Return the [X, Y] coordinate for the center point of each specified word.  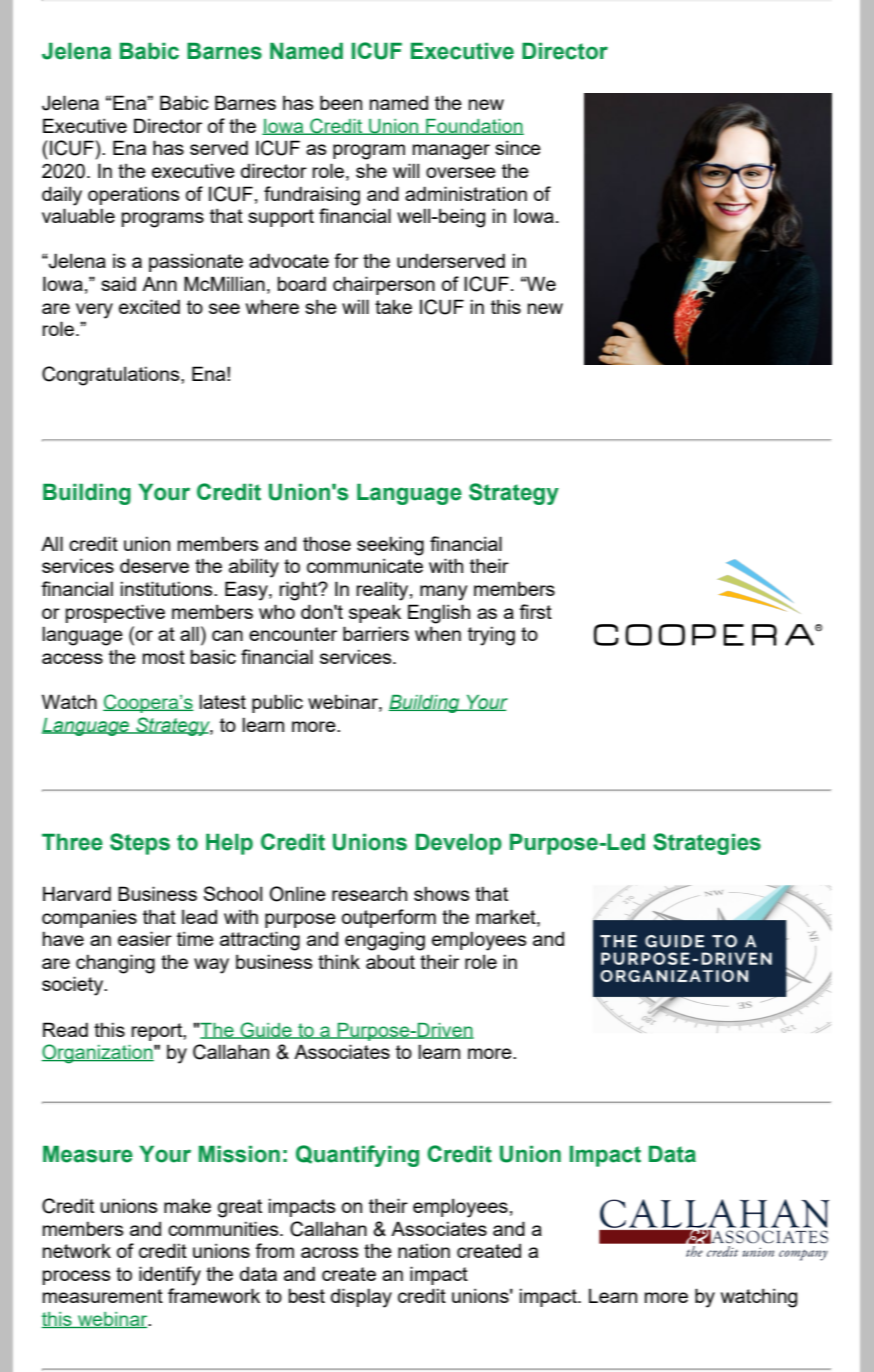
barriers [376, 633]
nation [424, 1250]
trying [491, 636]
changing [115, 964]
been [341, 102]
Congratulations [112, 376]
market [507, 916]
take [393, 306]
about [390, 961]
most [164, 657]
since [518, 147]
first [535, 611]
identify [170, 1276]
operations [134, 195]
